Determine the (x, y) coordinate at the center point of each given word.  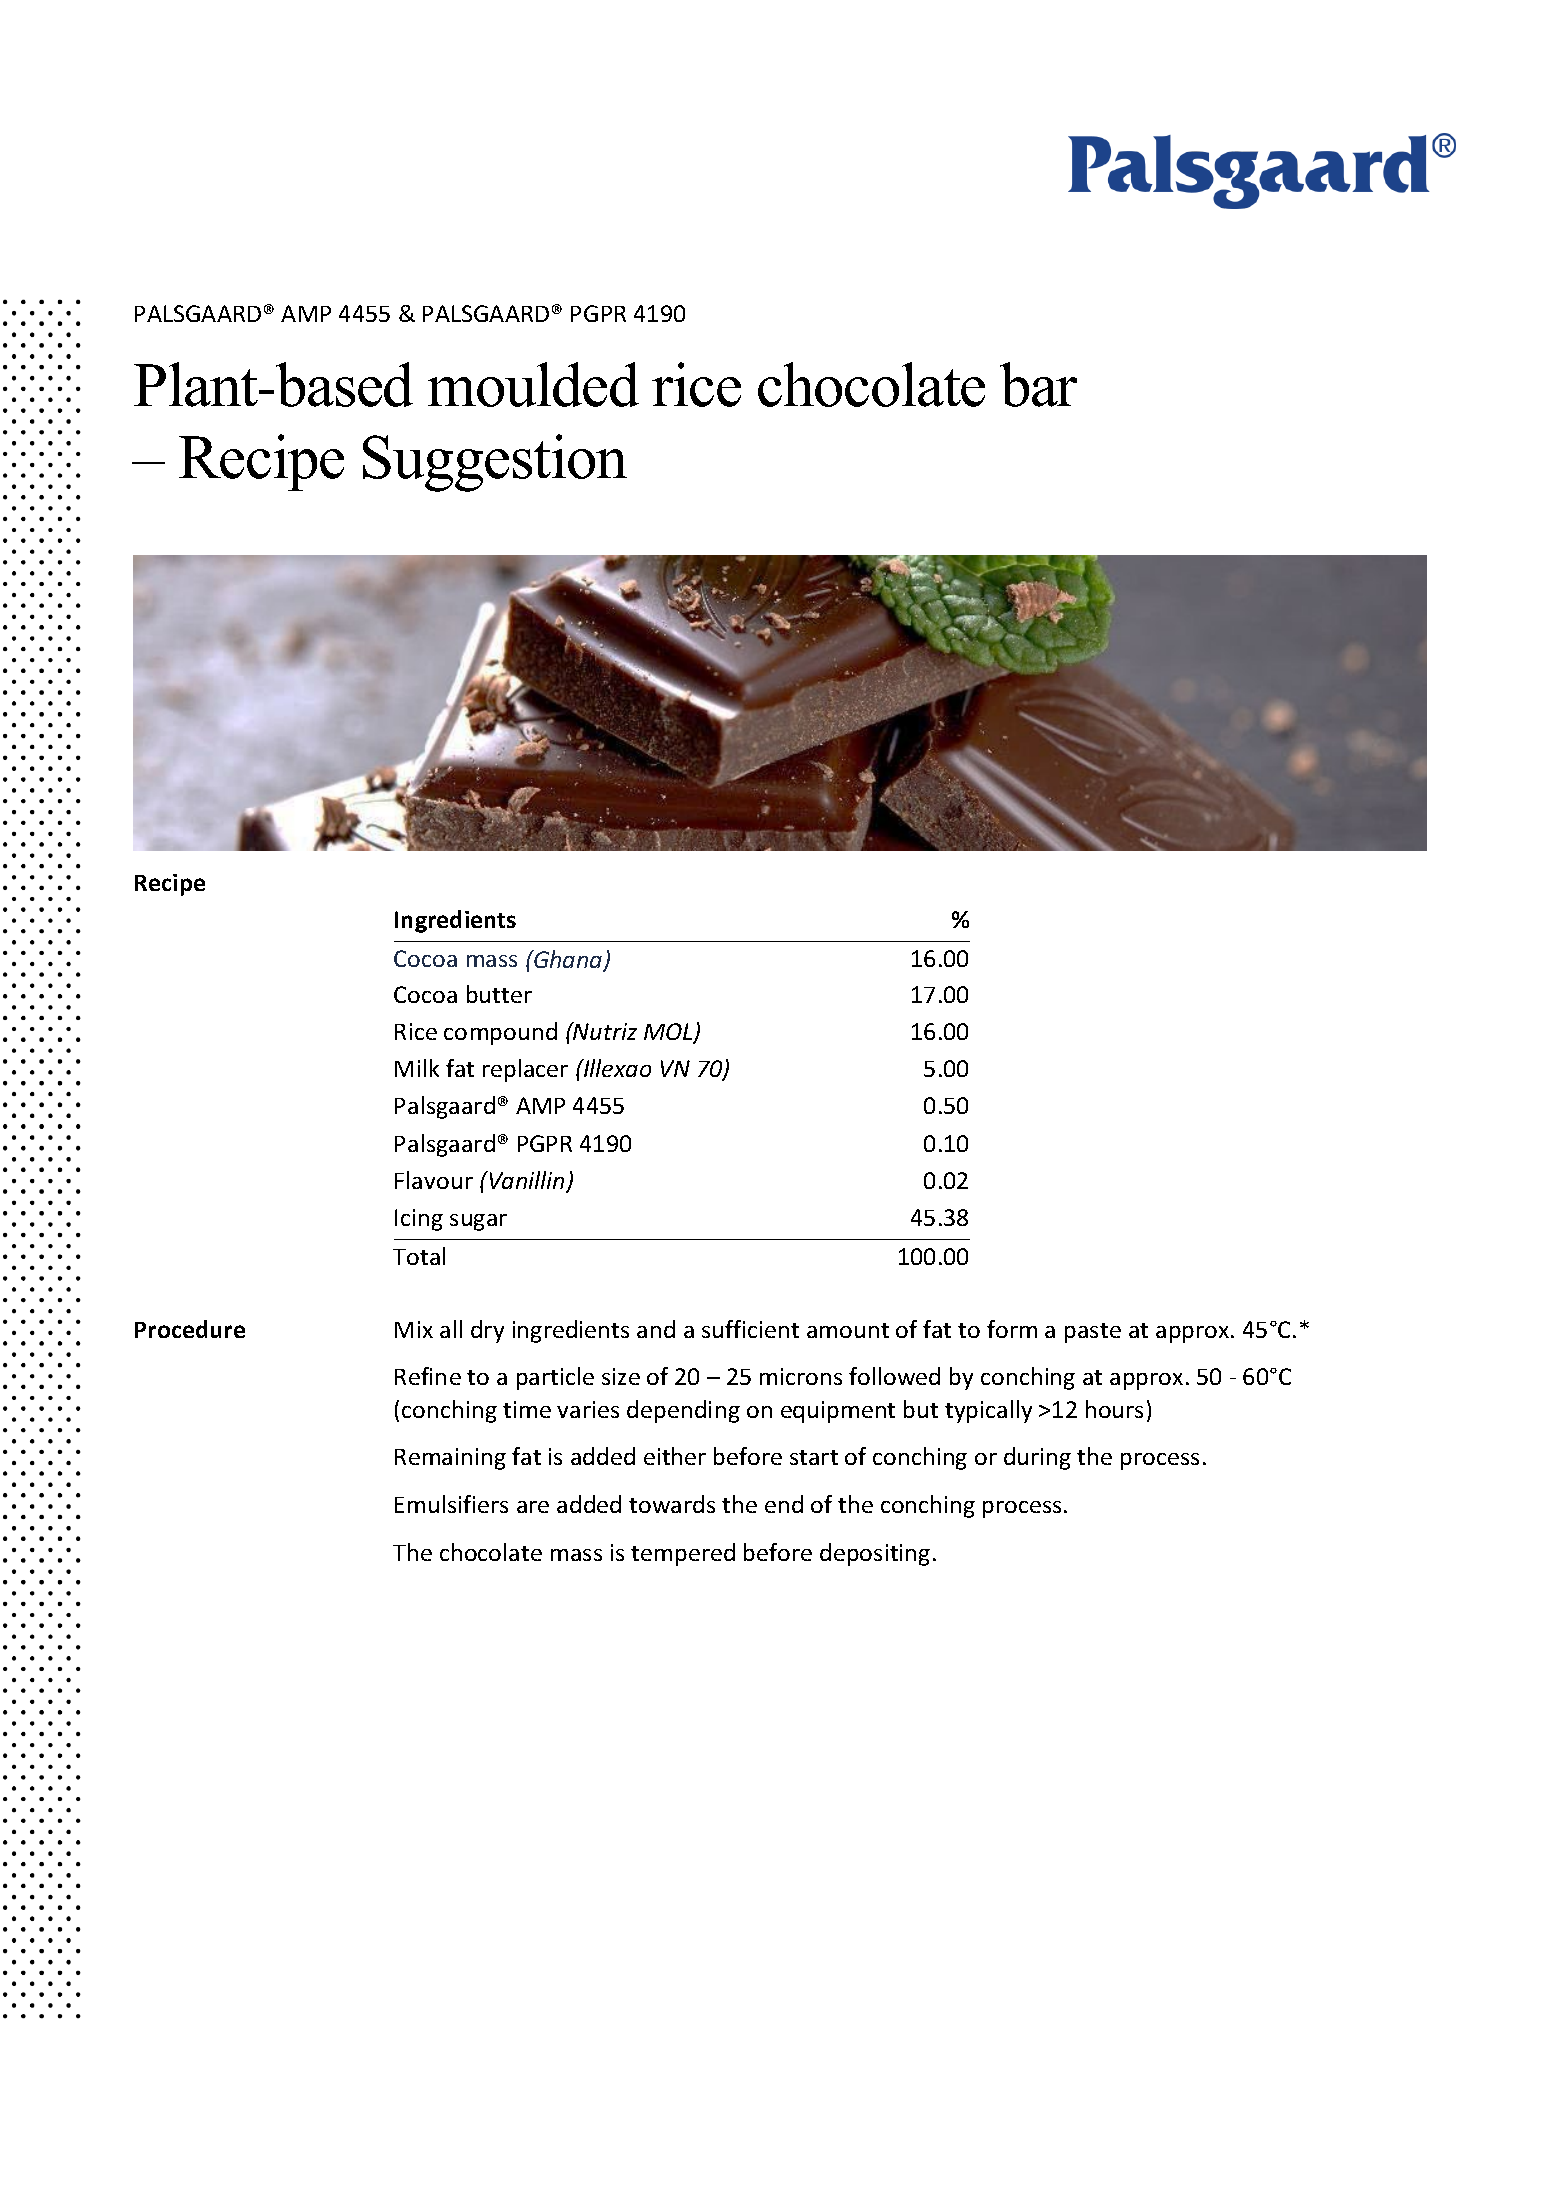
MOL (669, 1033)
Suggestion (495, 463)
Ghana (568, 960)
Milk (417, 1068)
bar (1038, 384)
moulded (533, 384)
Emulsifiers (451, 1504)
